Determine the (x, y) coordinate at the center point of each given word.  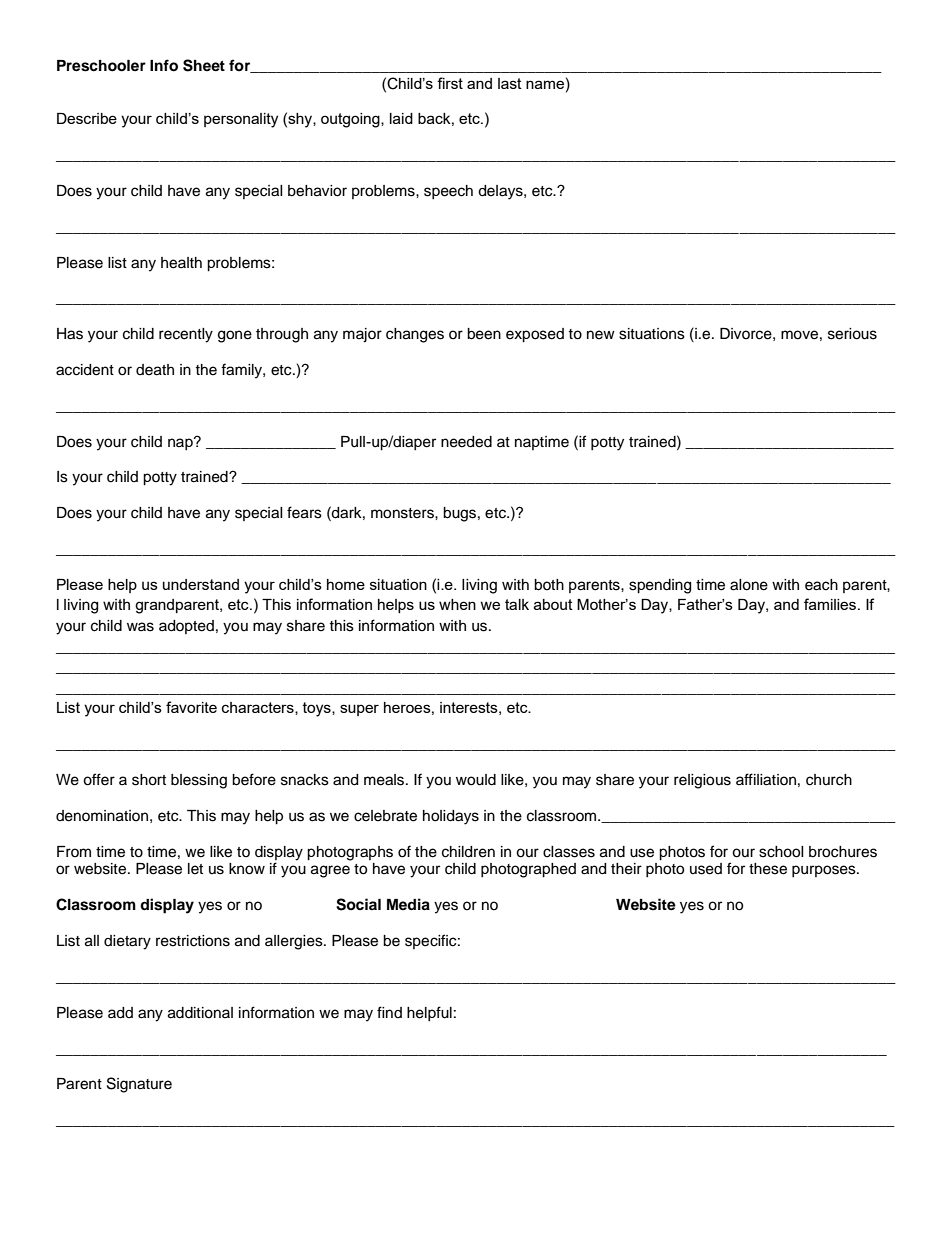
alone (749, 585)
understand (201, 584)
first (450, 83)
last (510, 83)
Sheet (204, 65)
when (457, 604)
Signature (139, 1085)
